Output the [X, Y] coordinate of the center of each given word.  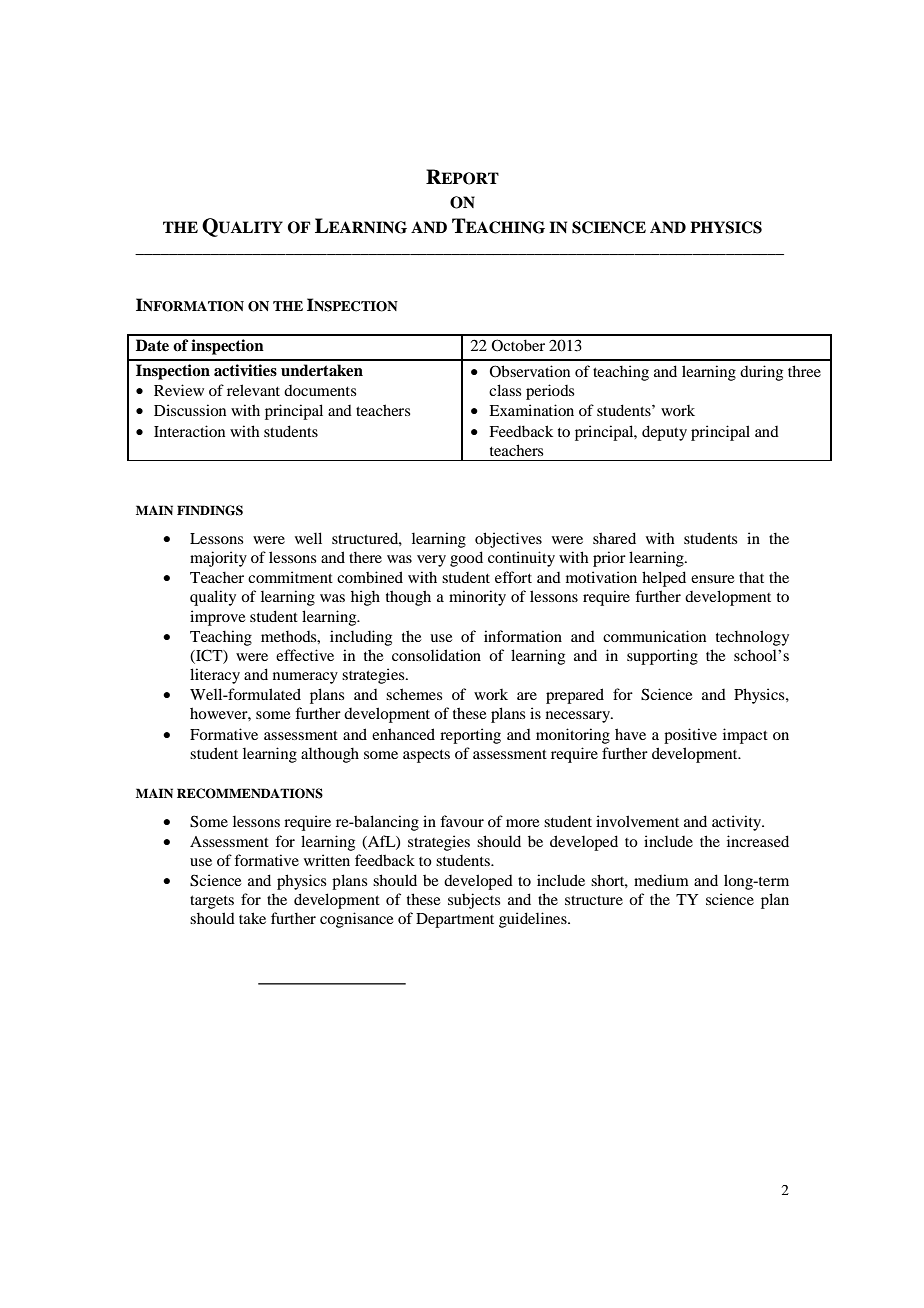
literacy [215, 676]
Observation [529, 371]
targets [212, 902]
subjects [474, 901]
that [751, 577]
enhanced [403, 734]
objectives [508, 540]
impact [745, 736]
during [761, 373]
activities [245, 370]
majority [218, 559]
